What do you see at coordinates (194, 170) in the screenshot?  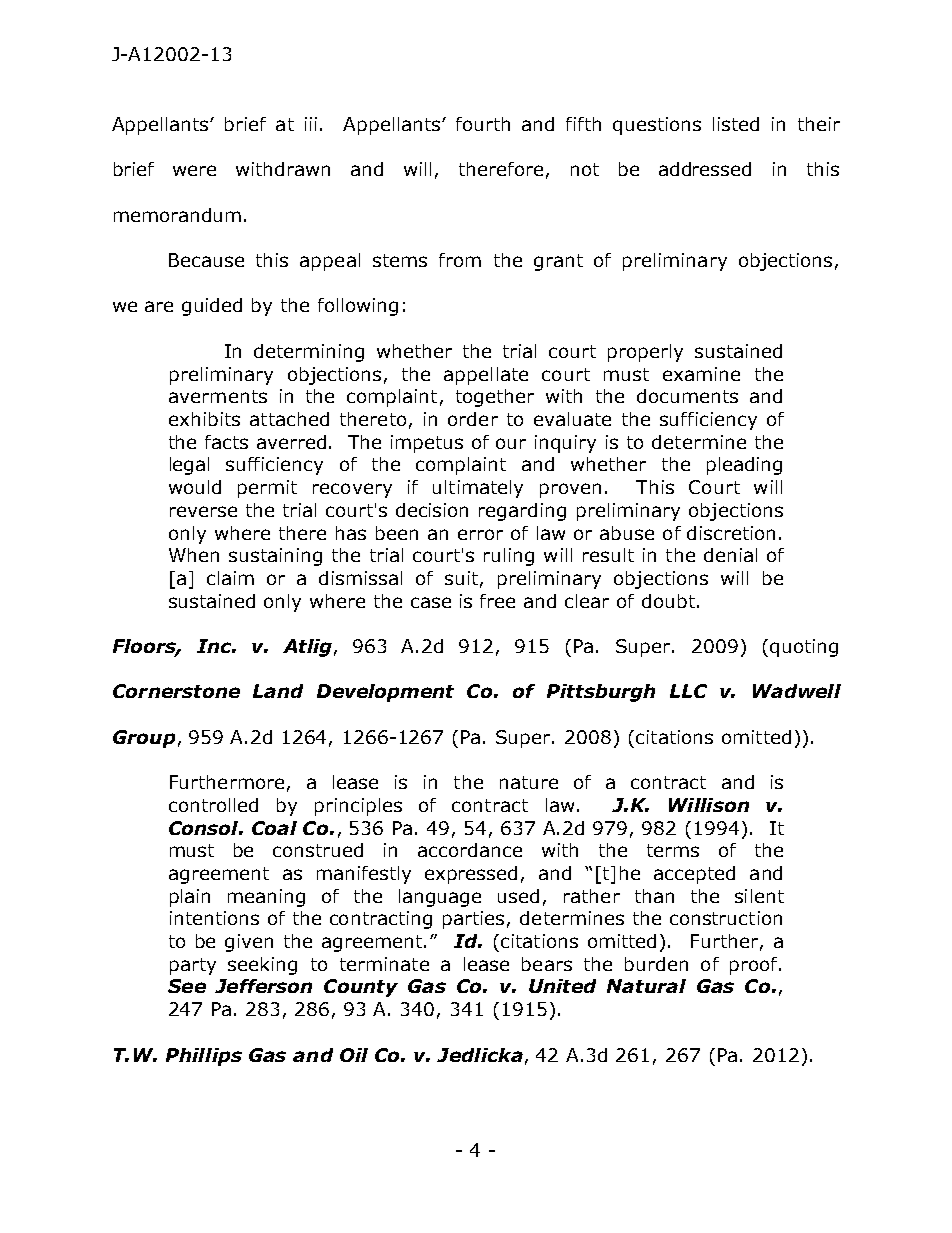 I see `were` at bounding box center [194, 170].
